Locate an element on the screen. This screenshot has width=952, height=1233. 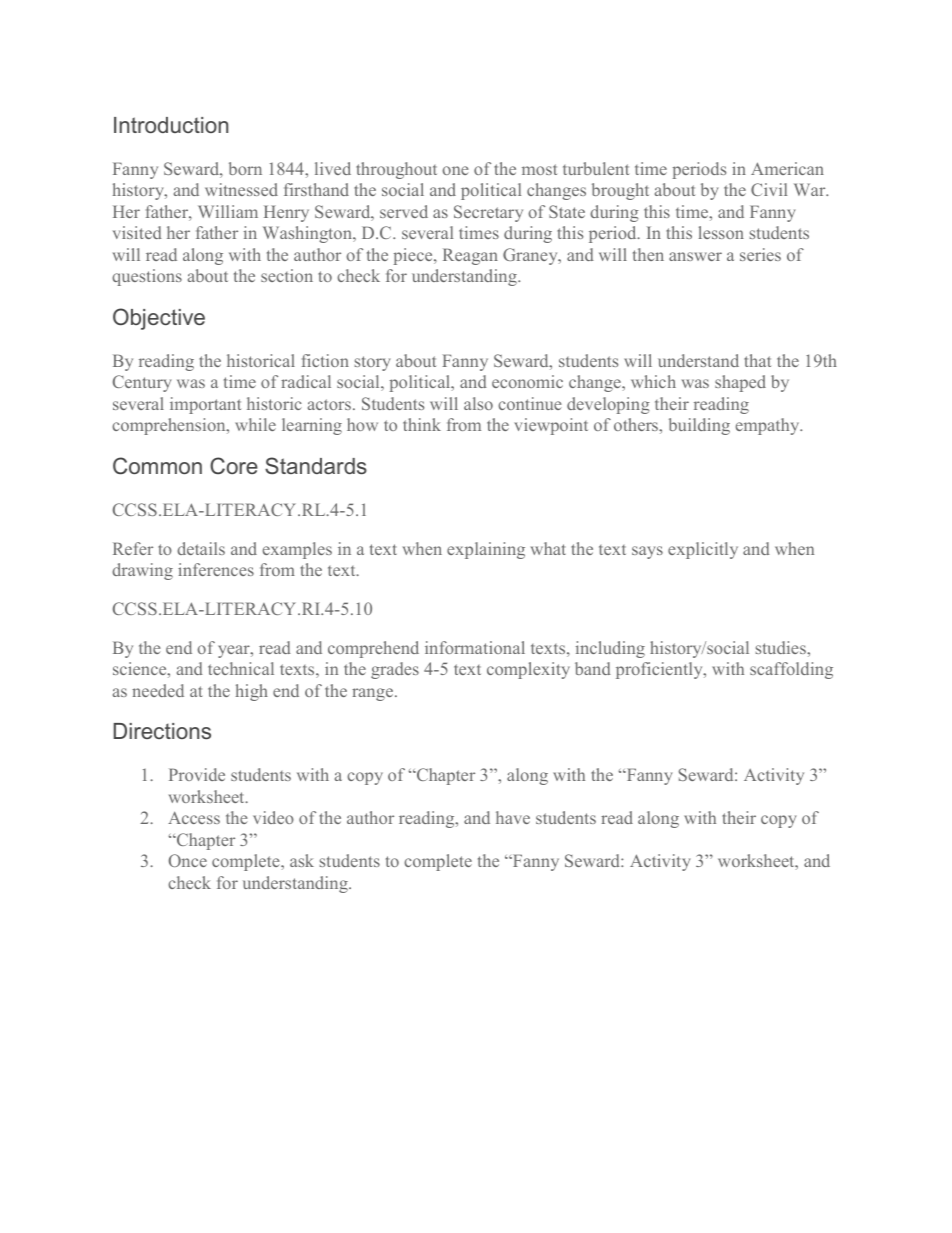
studies is located at coordinates (782, 647).
